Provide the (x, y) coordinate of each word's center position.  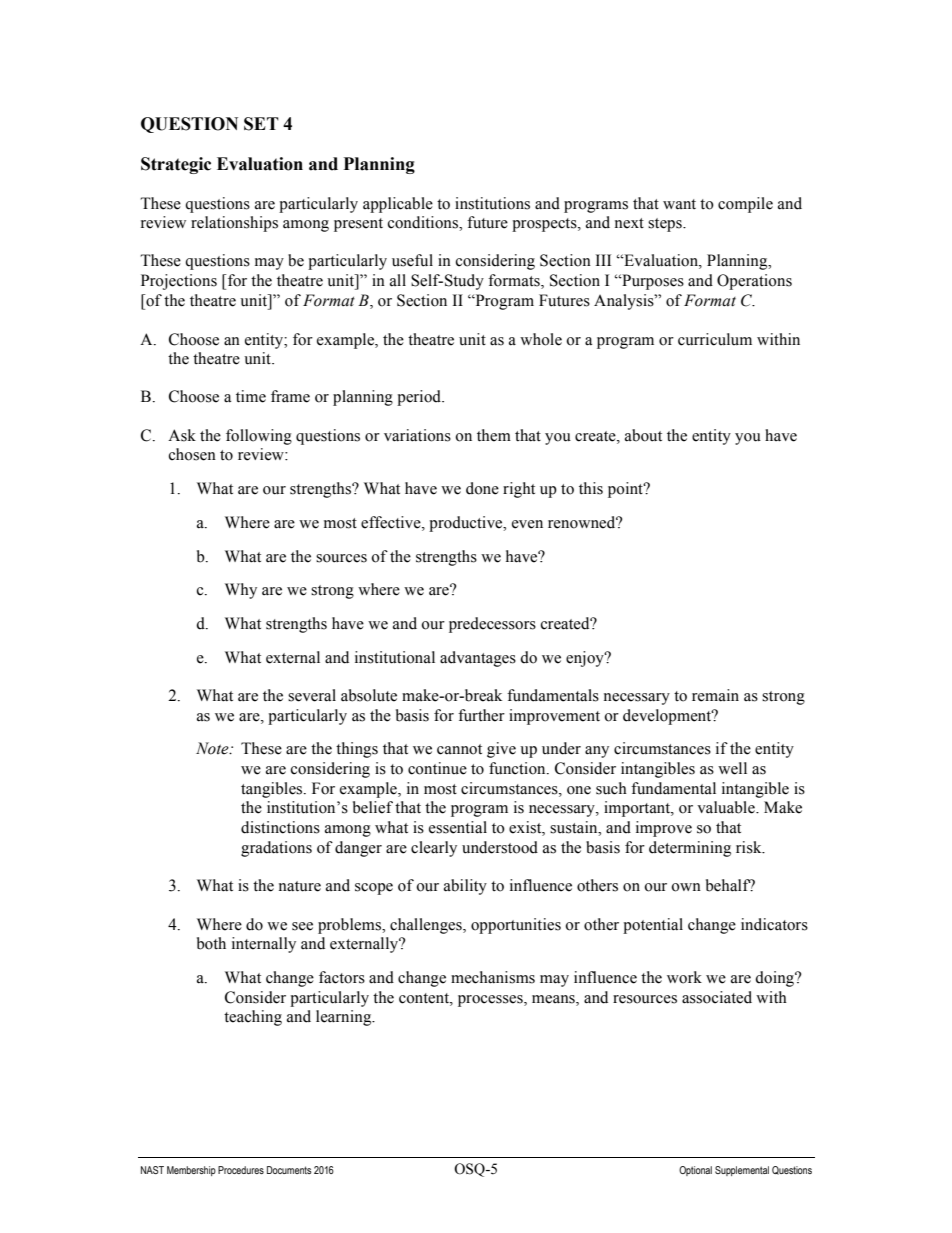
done (482, 488)
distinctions (280, 827)
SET (261, 124)
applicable (398, 205)
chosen (192, 454)
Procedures (241, 1170)
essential (458, 827)
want (679, 204)
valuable (727, 807)
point (626, 490)
